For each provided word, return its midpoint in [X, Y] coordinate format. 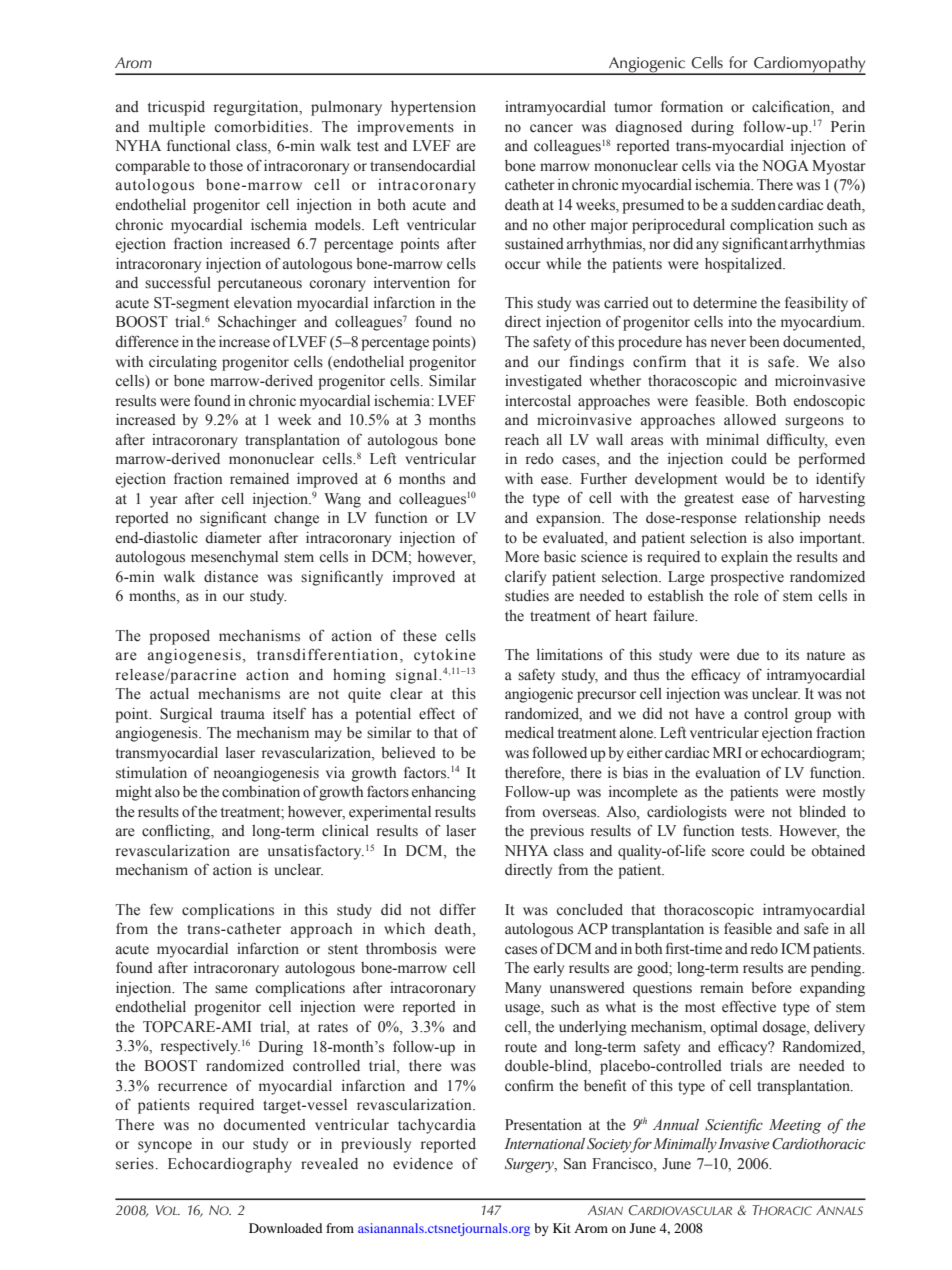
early [549, 969]
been [764, 342]
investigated [543, 382]
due [748, 655]
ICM [795, 949]
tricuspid [176, 108]
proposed [179, 637]
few [161, 909]
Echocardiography [230, 1165]
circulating [183, 363]
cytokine [445, 656]
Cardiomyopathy [809, 65]
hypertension [433, 108]
